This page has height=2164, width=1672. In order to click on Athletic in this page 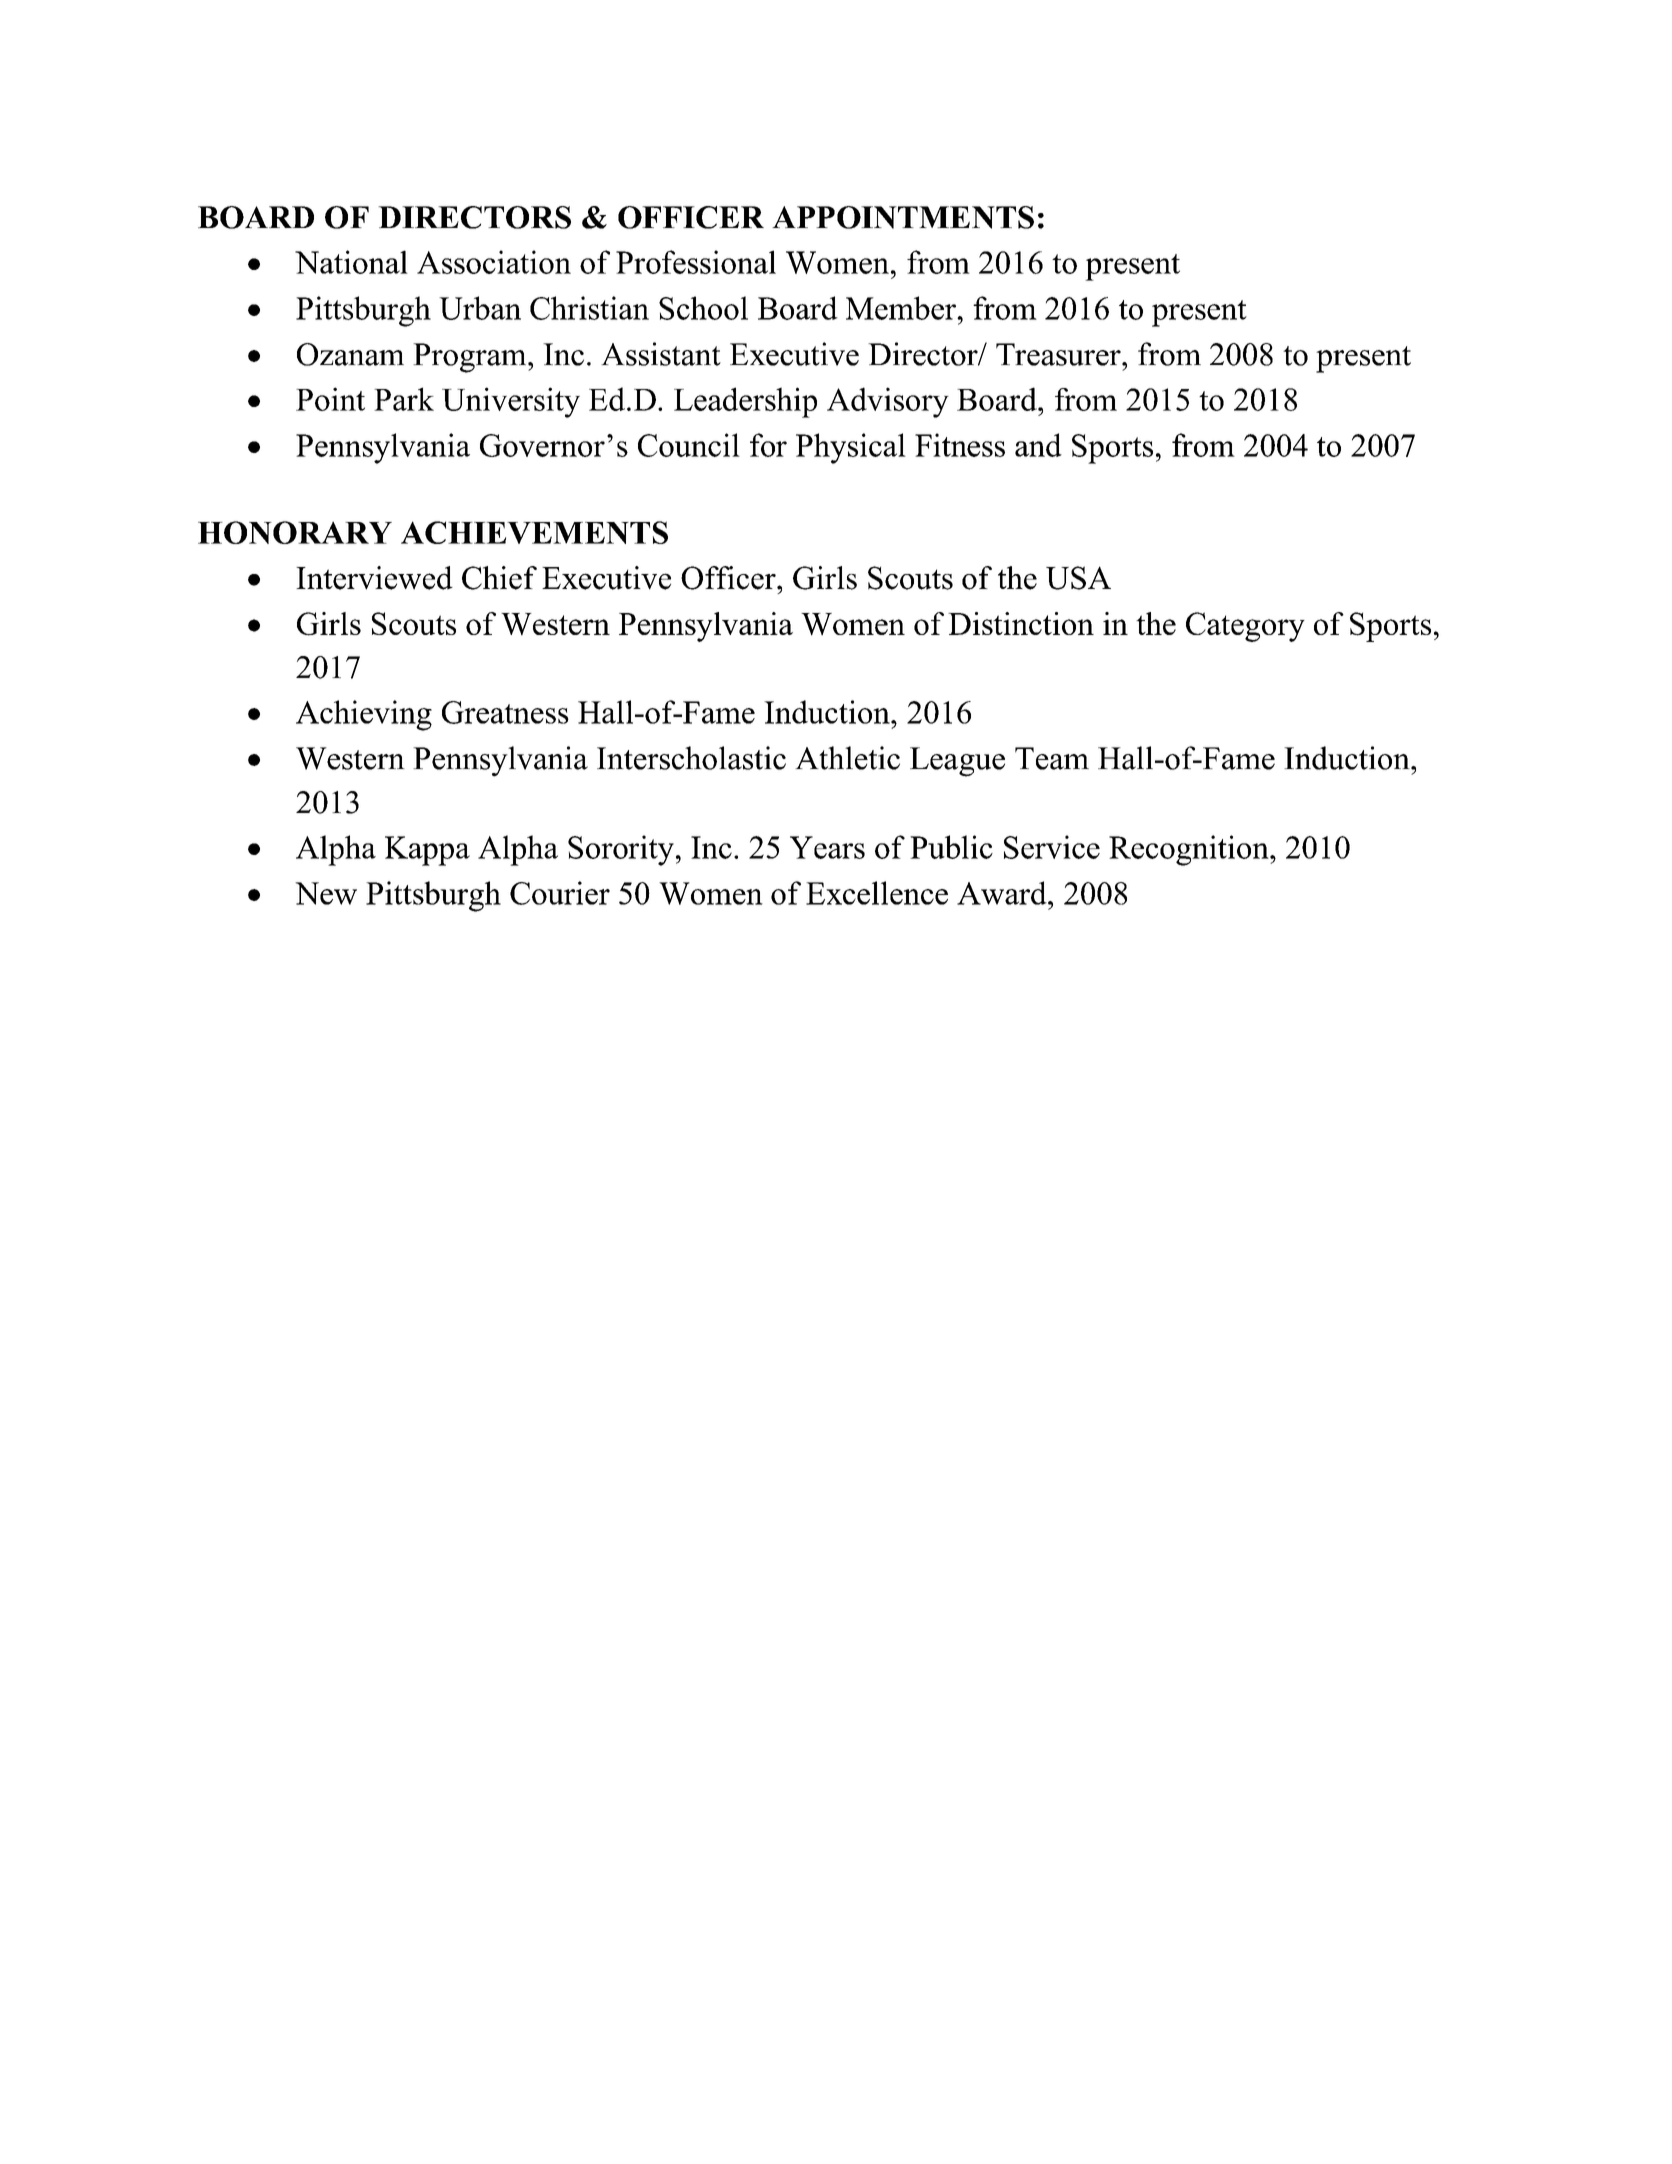, I will do `click(847, 758)`.
